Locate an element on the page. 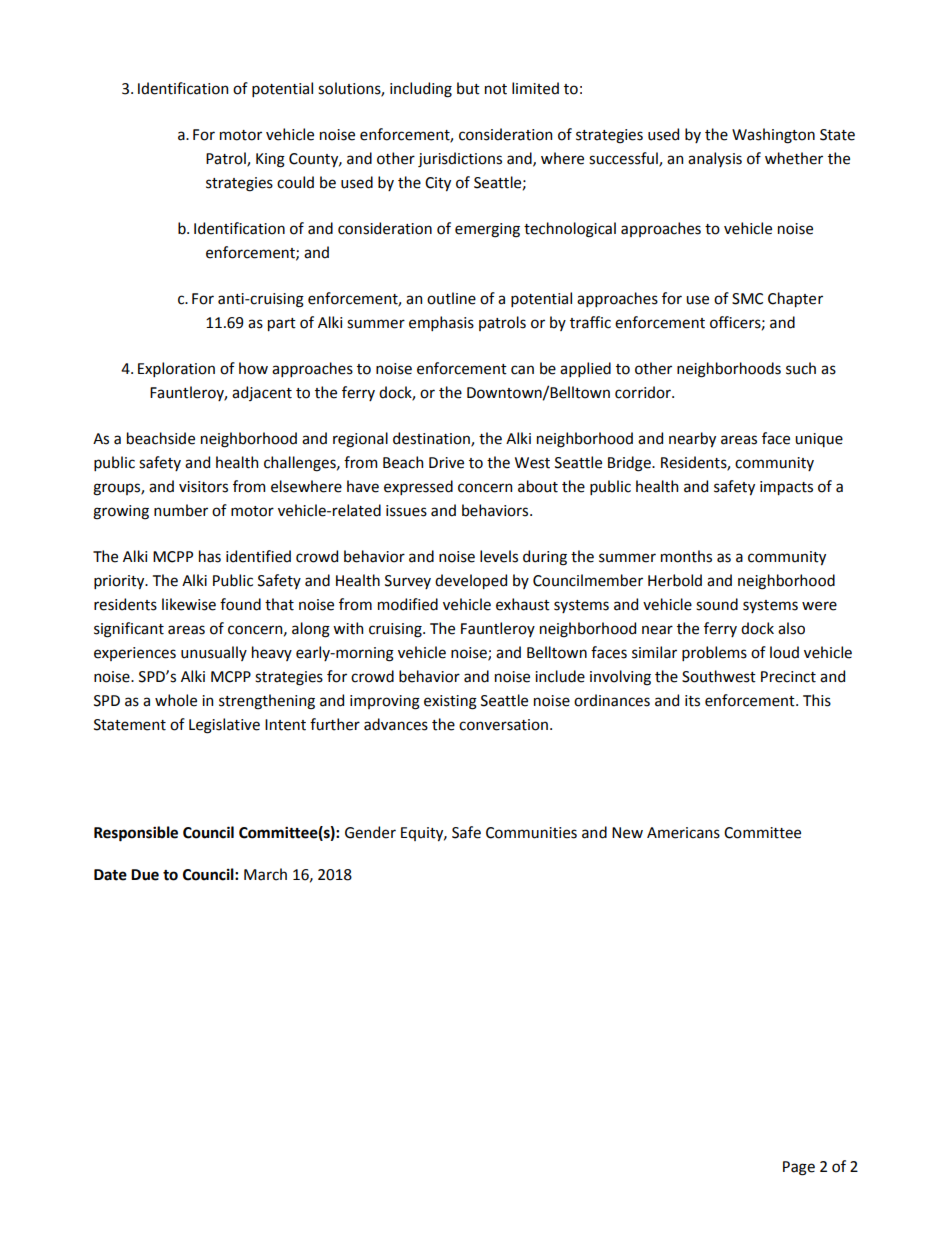 This image has height=1233, width=952. Washington is located at coordinates (773, 136).
